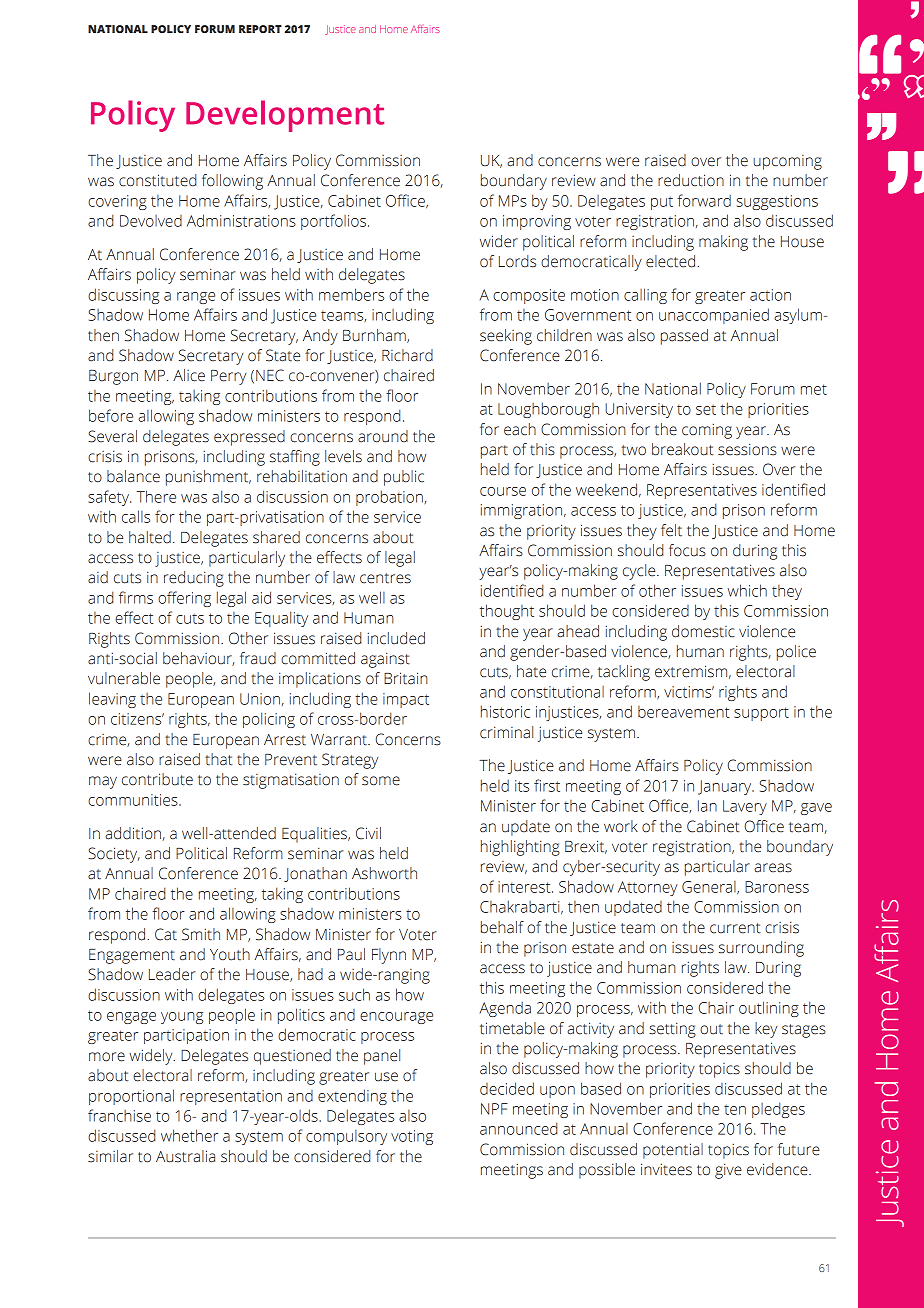 This screenshot has height=1308, width=924. I want to click on Development, so click(285, 116).
